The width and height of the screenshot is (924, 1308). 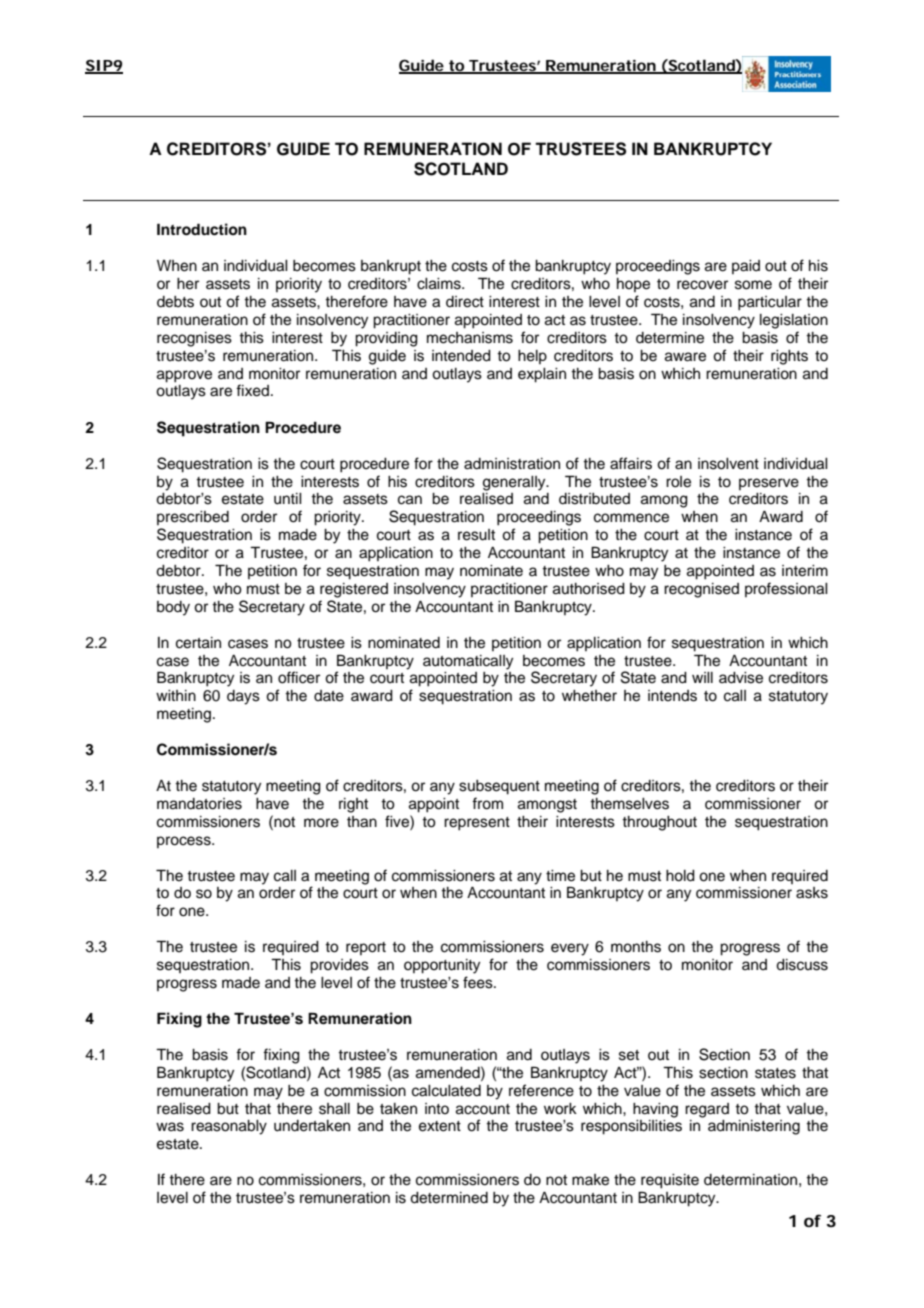 I want to click on prescribed, so click(x=193, y=518).
